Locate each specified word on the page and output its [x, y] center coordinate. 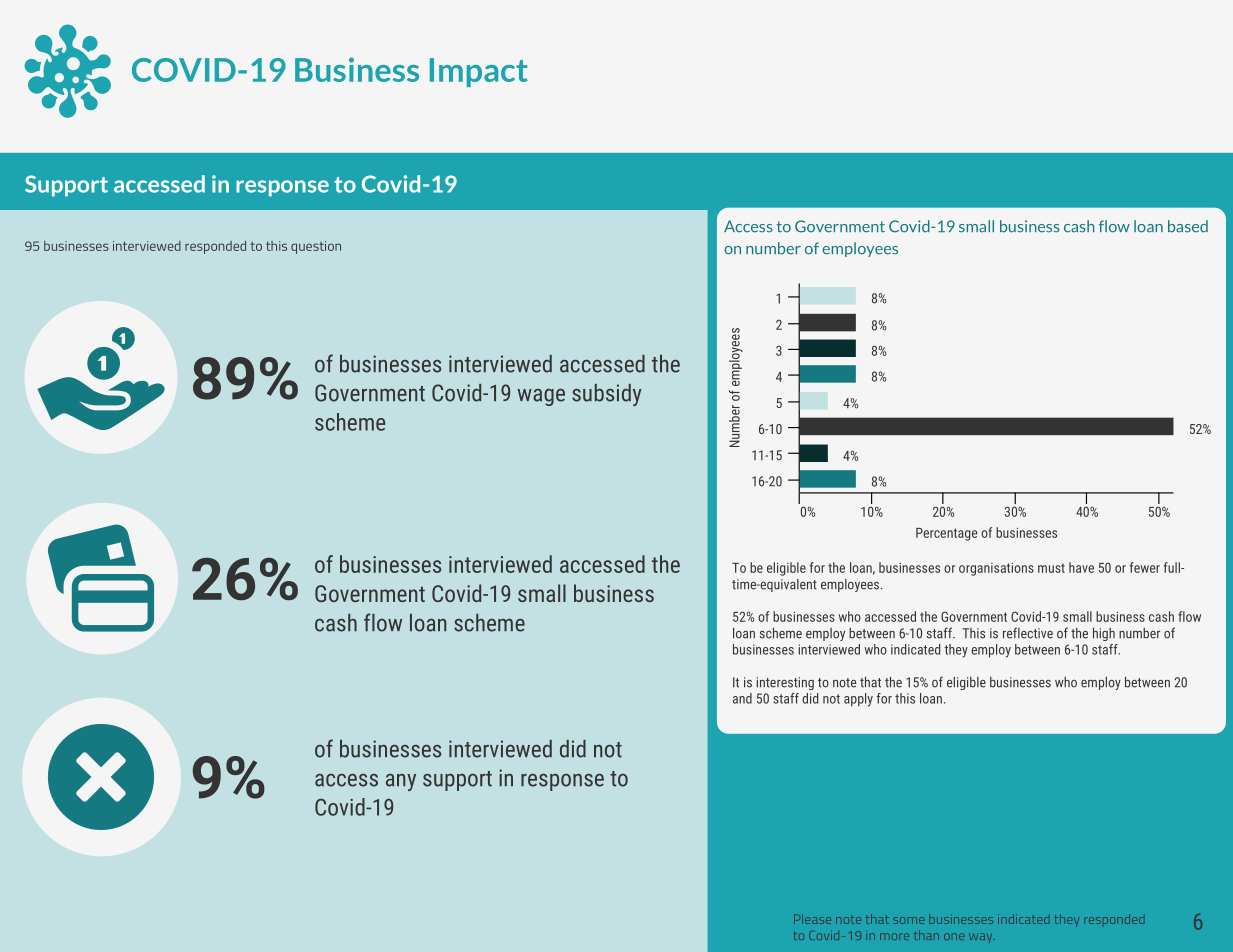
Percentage [946, 534]
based [1188, 226]
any [401, 782]
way [982, 938]
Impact [479, 72]
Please [812, 919]
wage [541, 397]
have [1081, 567]
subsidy [607, 395]
